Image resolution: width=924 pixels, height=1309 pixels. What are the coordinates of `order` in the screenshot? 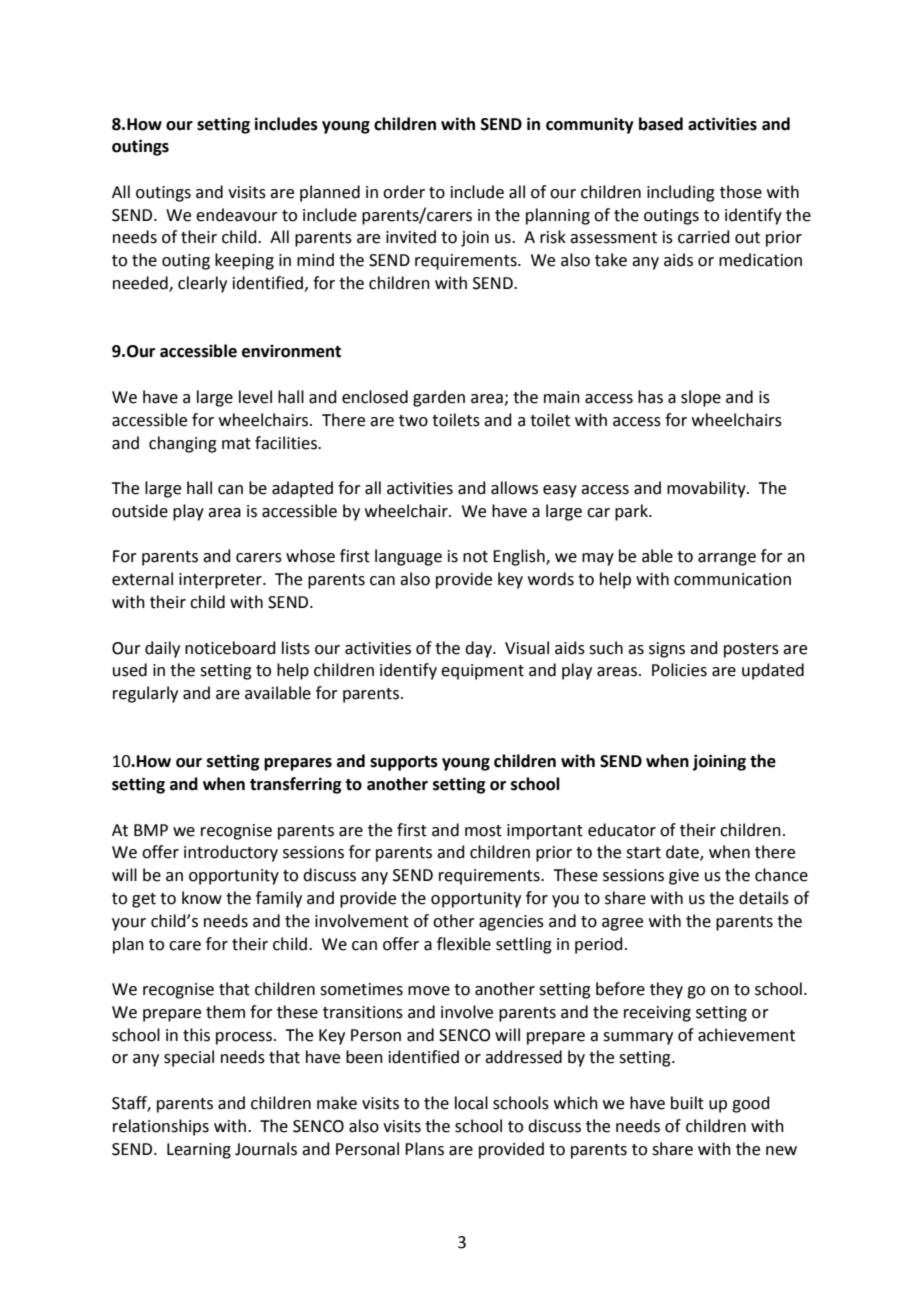 It's located at (404, 192).
